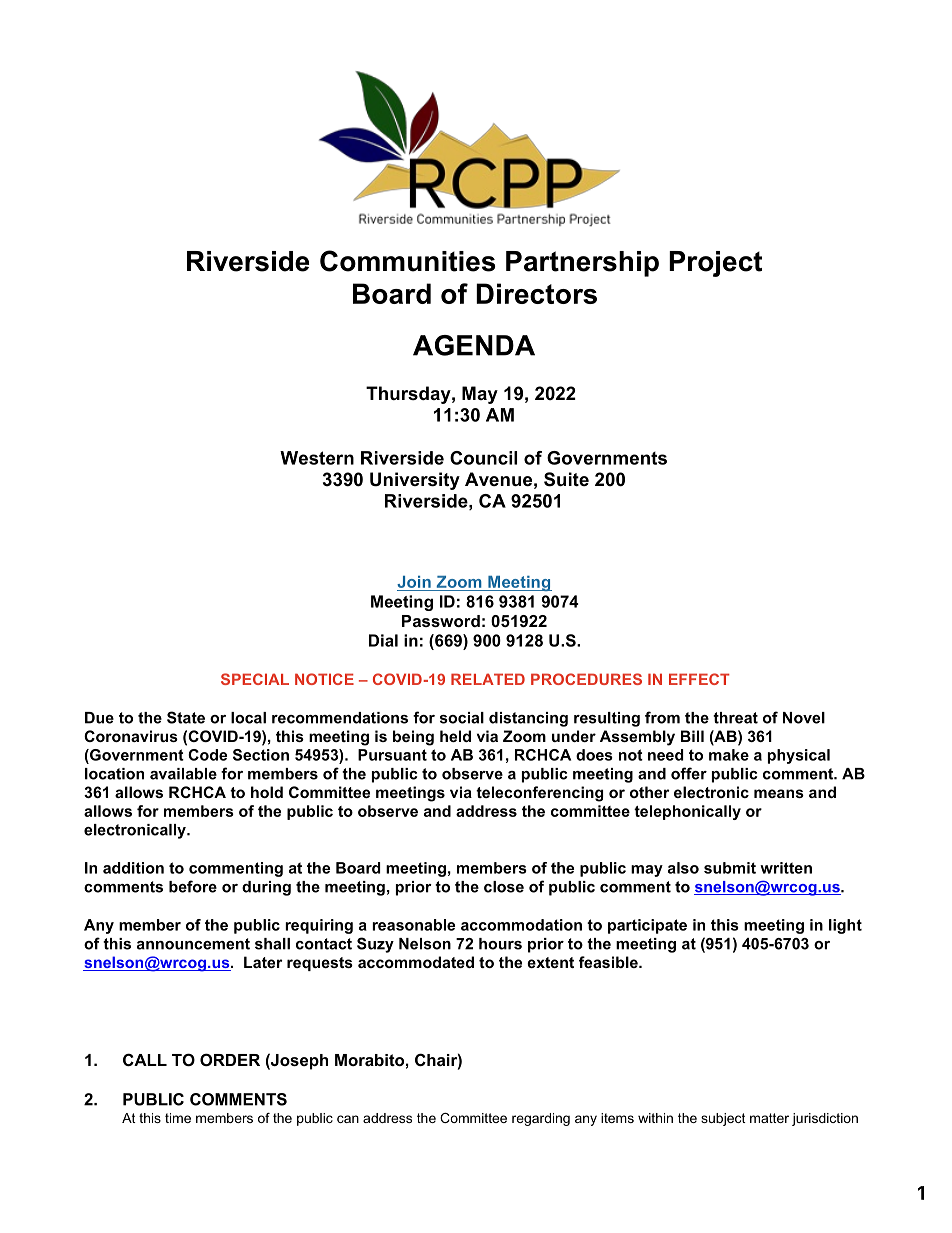 The height and width of the screenshot is (1233, 952). Describe the element at coordinates (414, 582) in the screenshot. I see `Join` at that location.
